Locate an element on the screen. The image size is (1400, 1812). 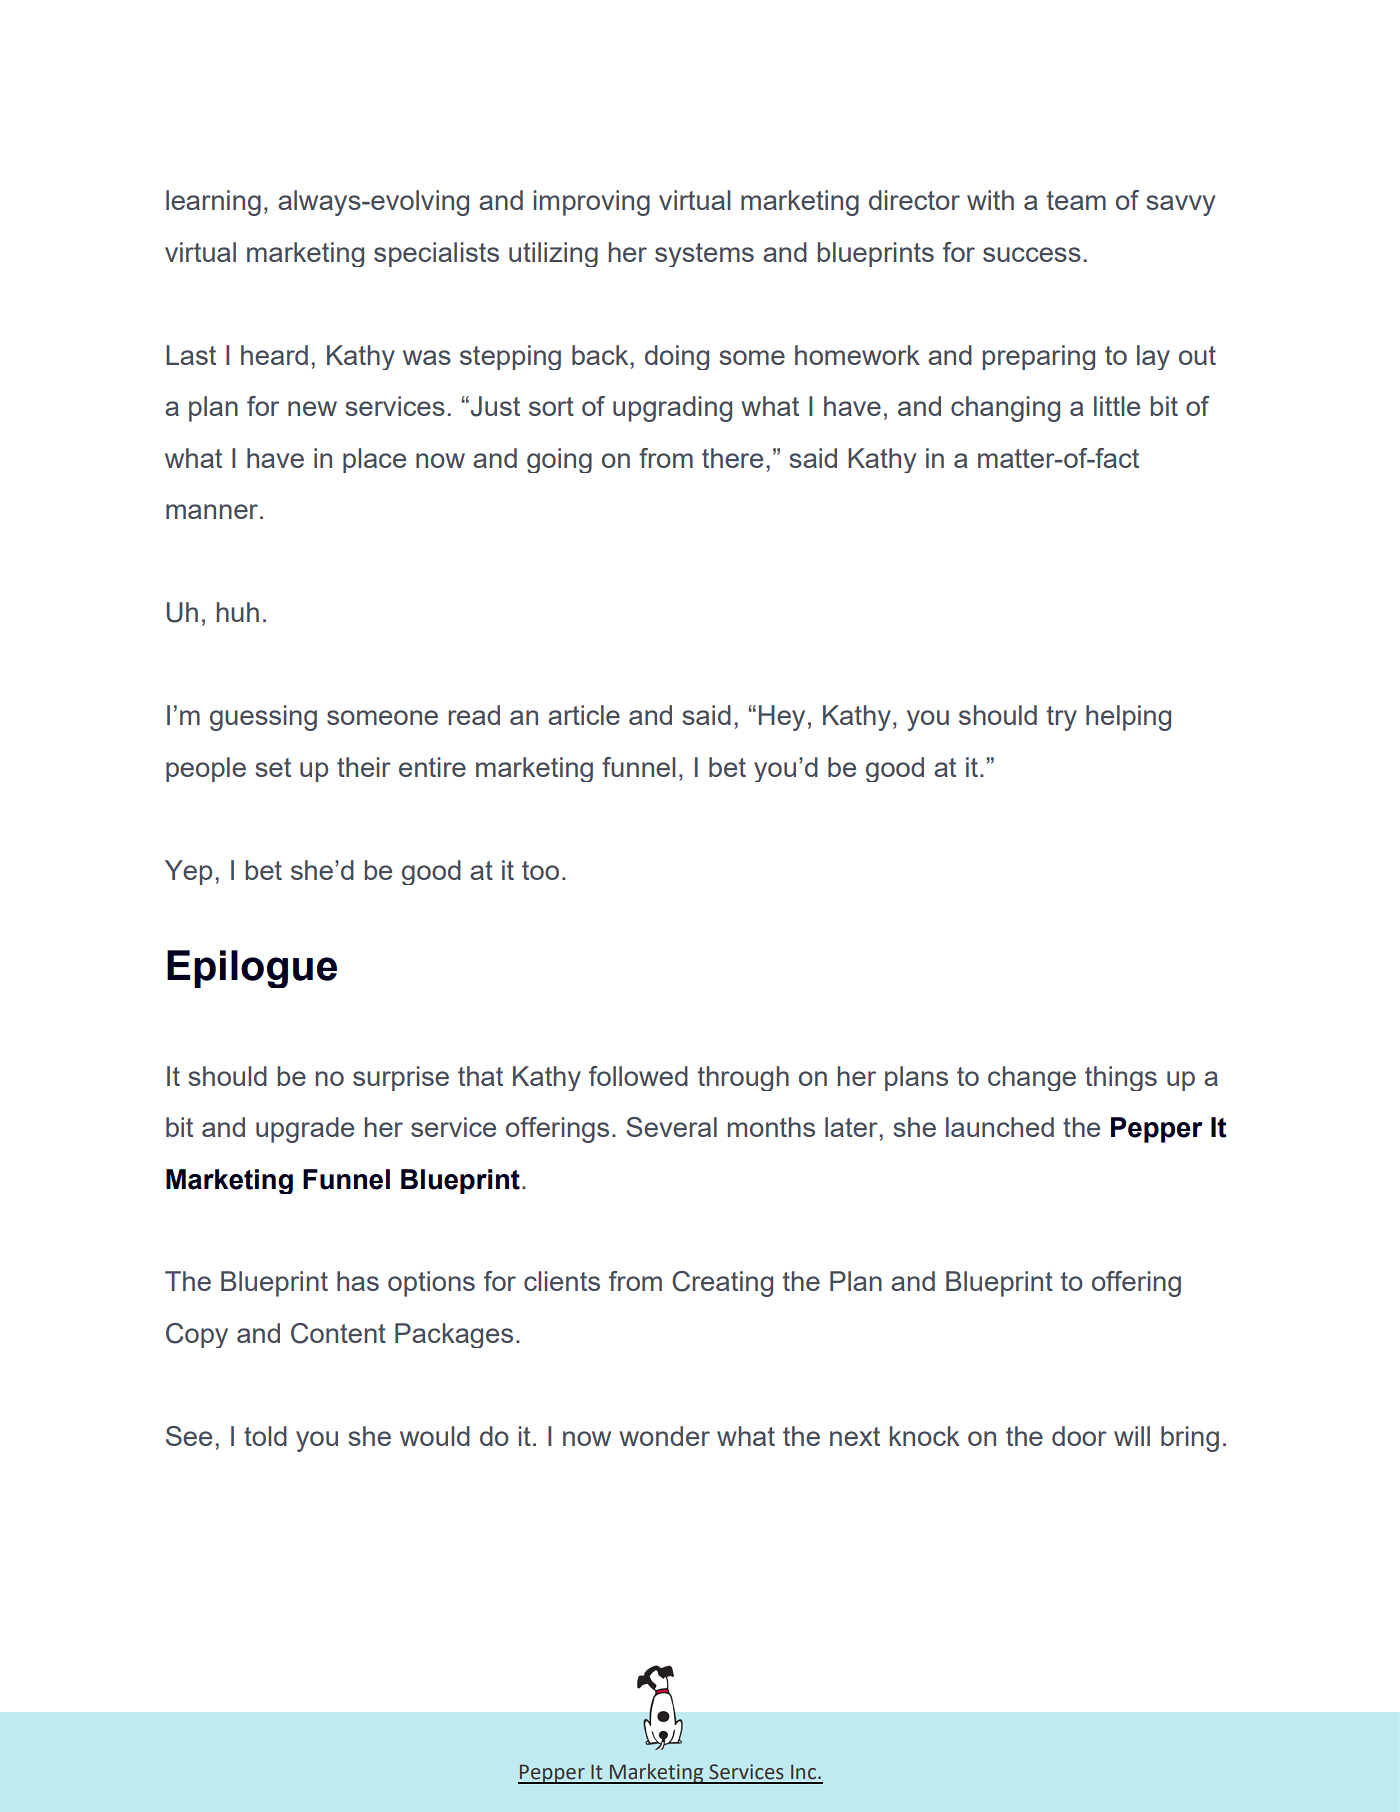
Hey is located at coordinates (782, 718).
